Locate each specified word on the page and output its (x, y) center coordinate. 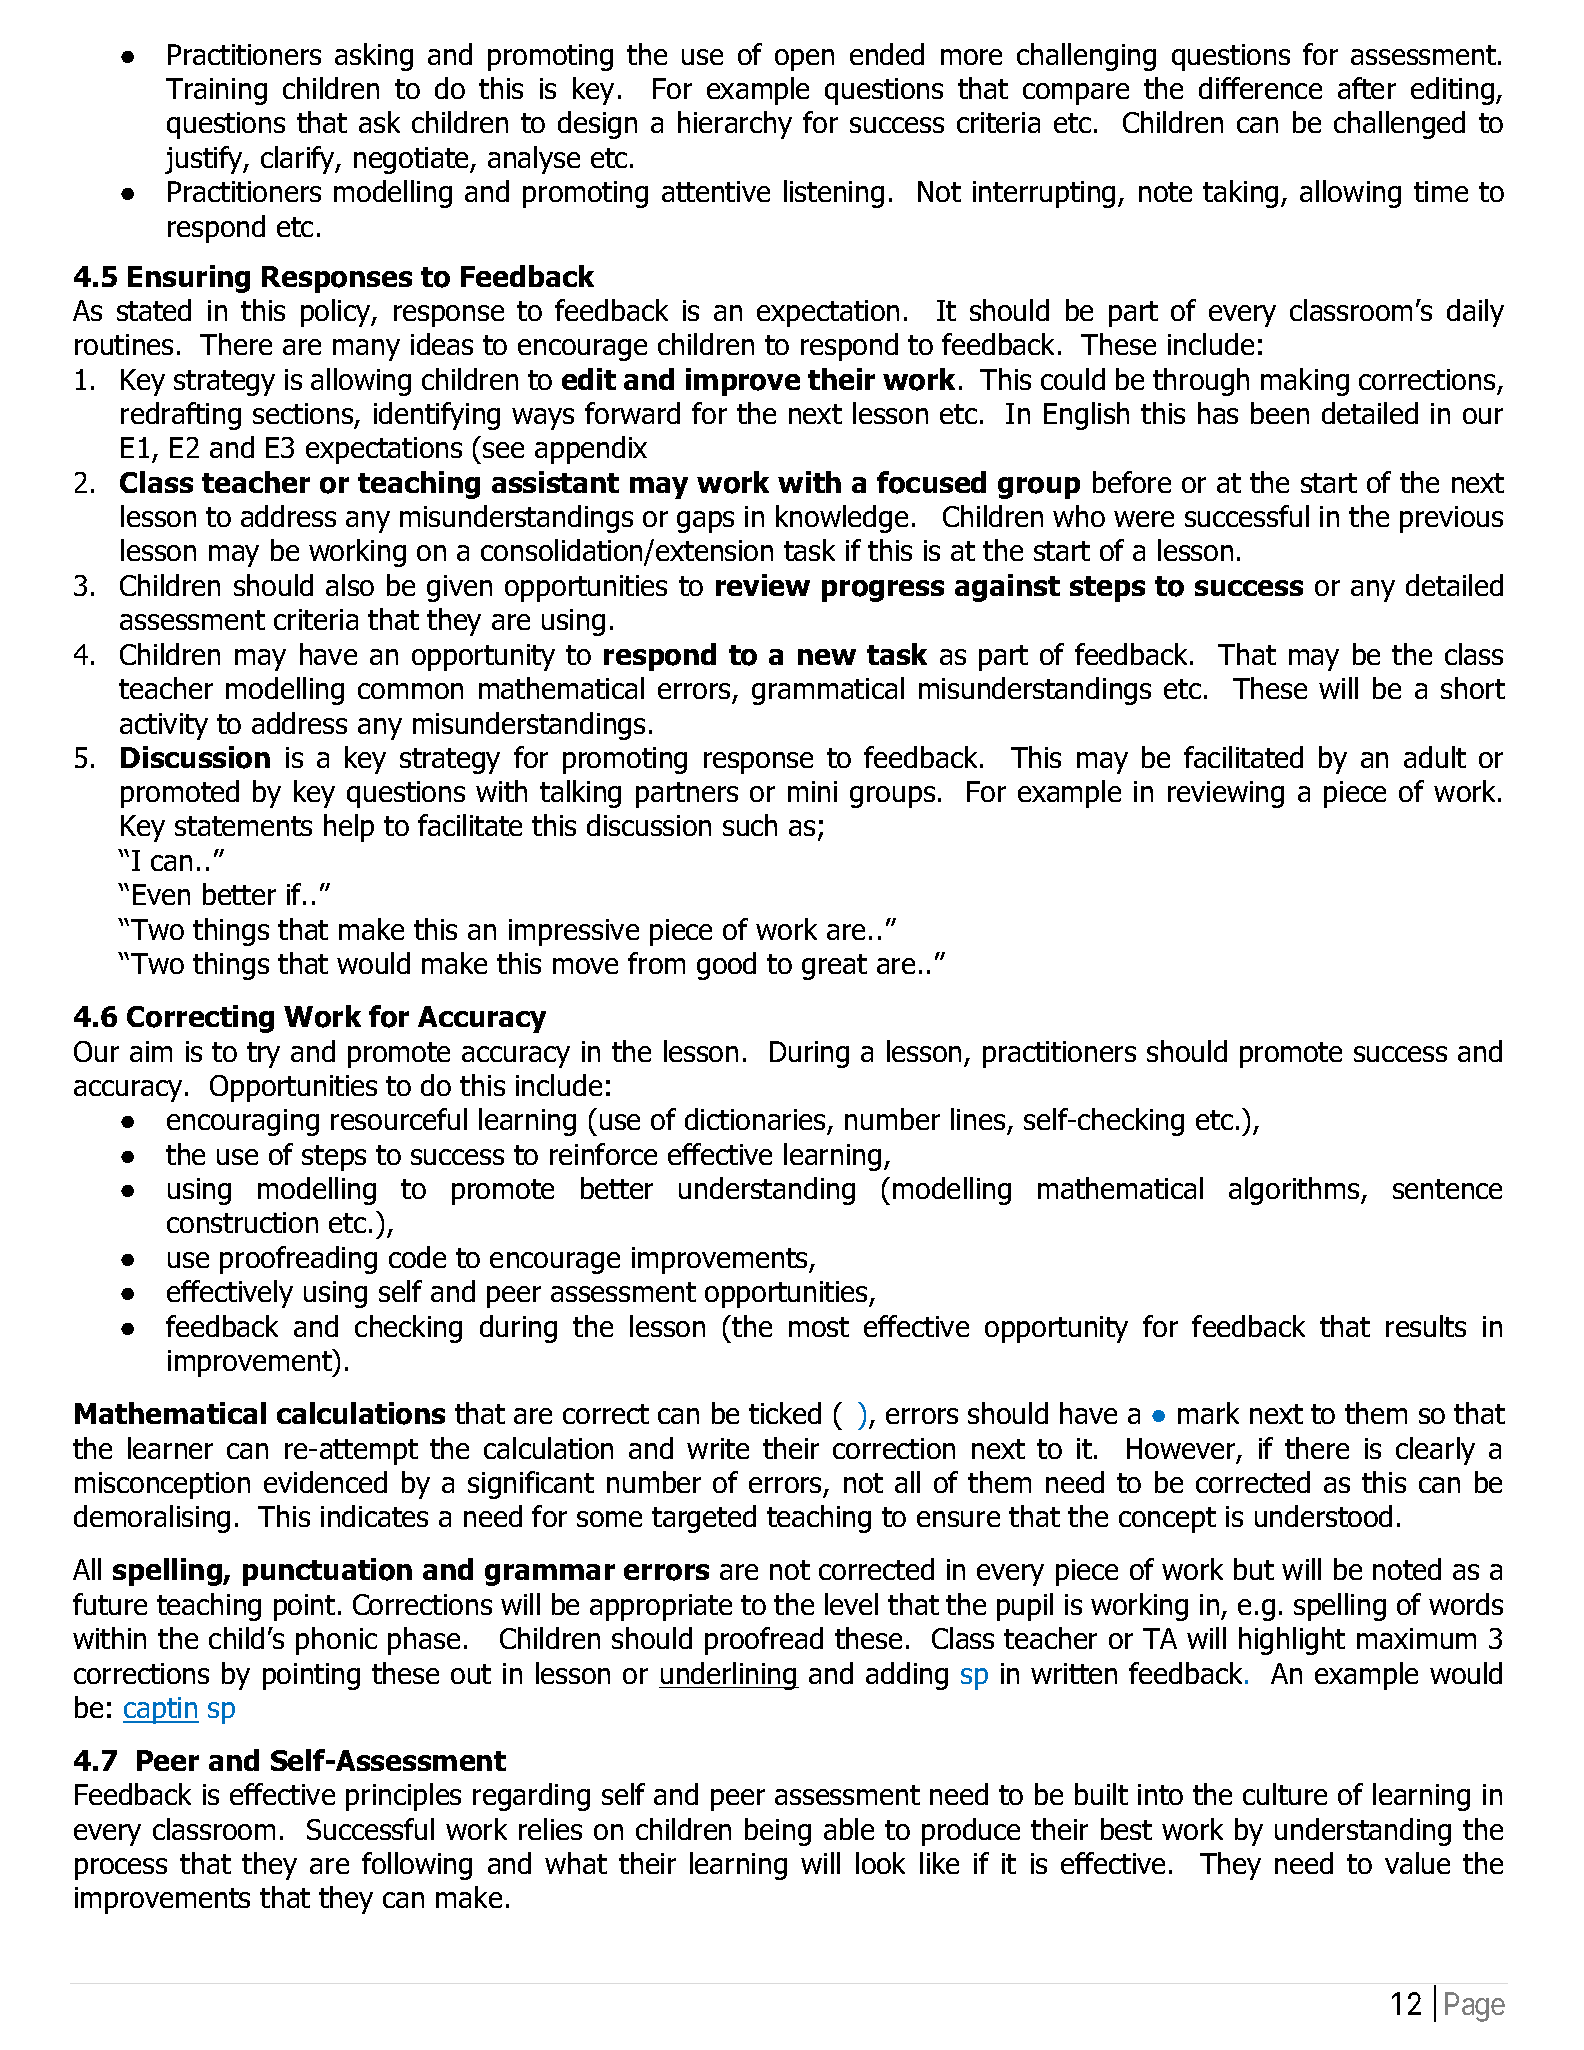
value (1417, 1863)
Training (216, 91)
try (263, 1055)
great (834, 967)
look (880, 1863)
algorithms (1295, 1191)
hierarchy (735, 125)
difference (1260, 88)
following (417, 1866)
